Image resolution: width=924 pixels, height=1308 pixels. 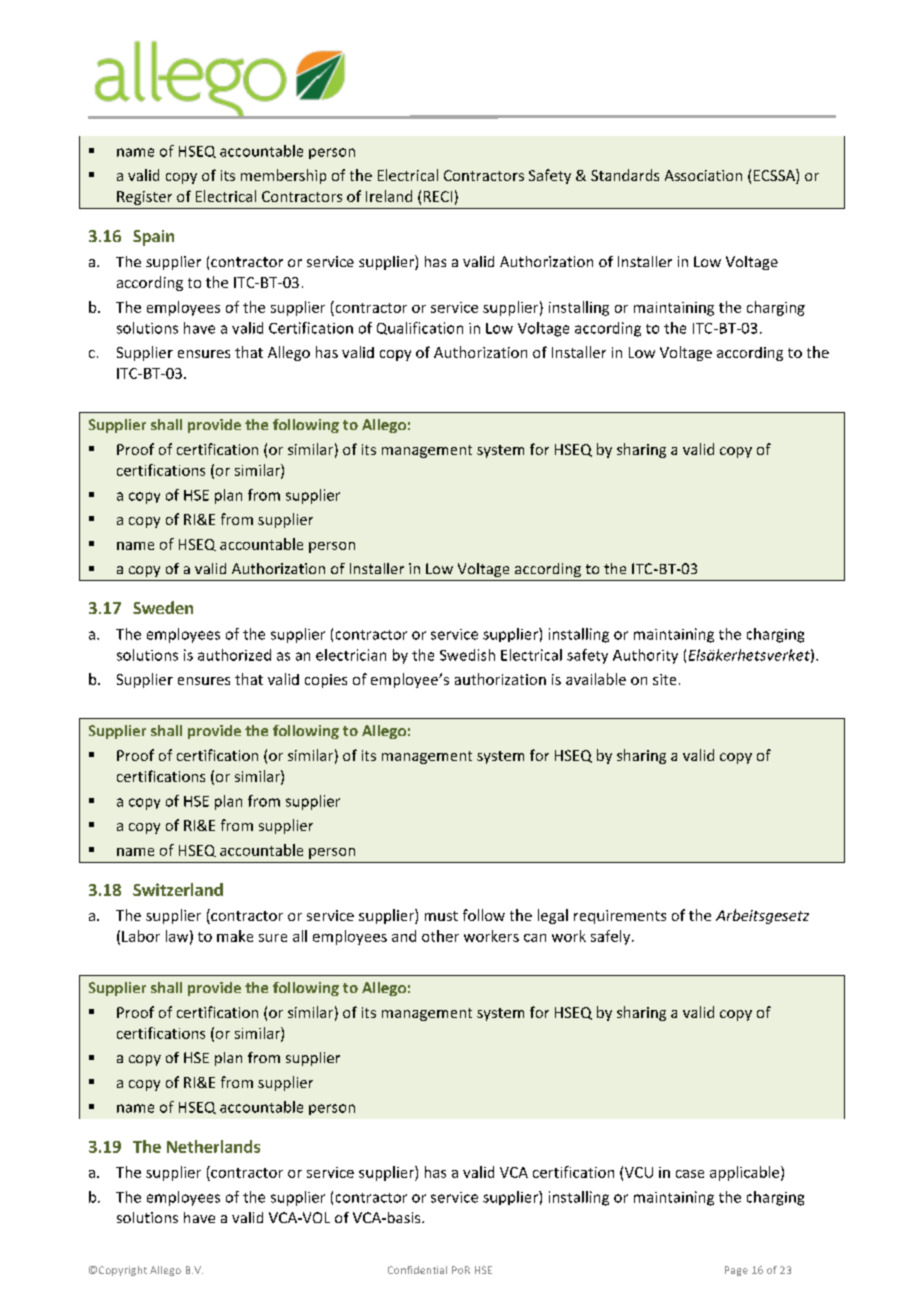 What do you see at coordinates (645, 656) in the page?
I see `Authority` at bounding box center [645, 656].
